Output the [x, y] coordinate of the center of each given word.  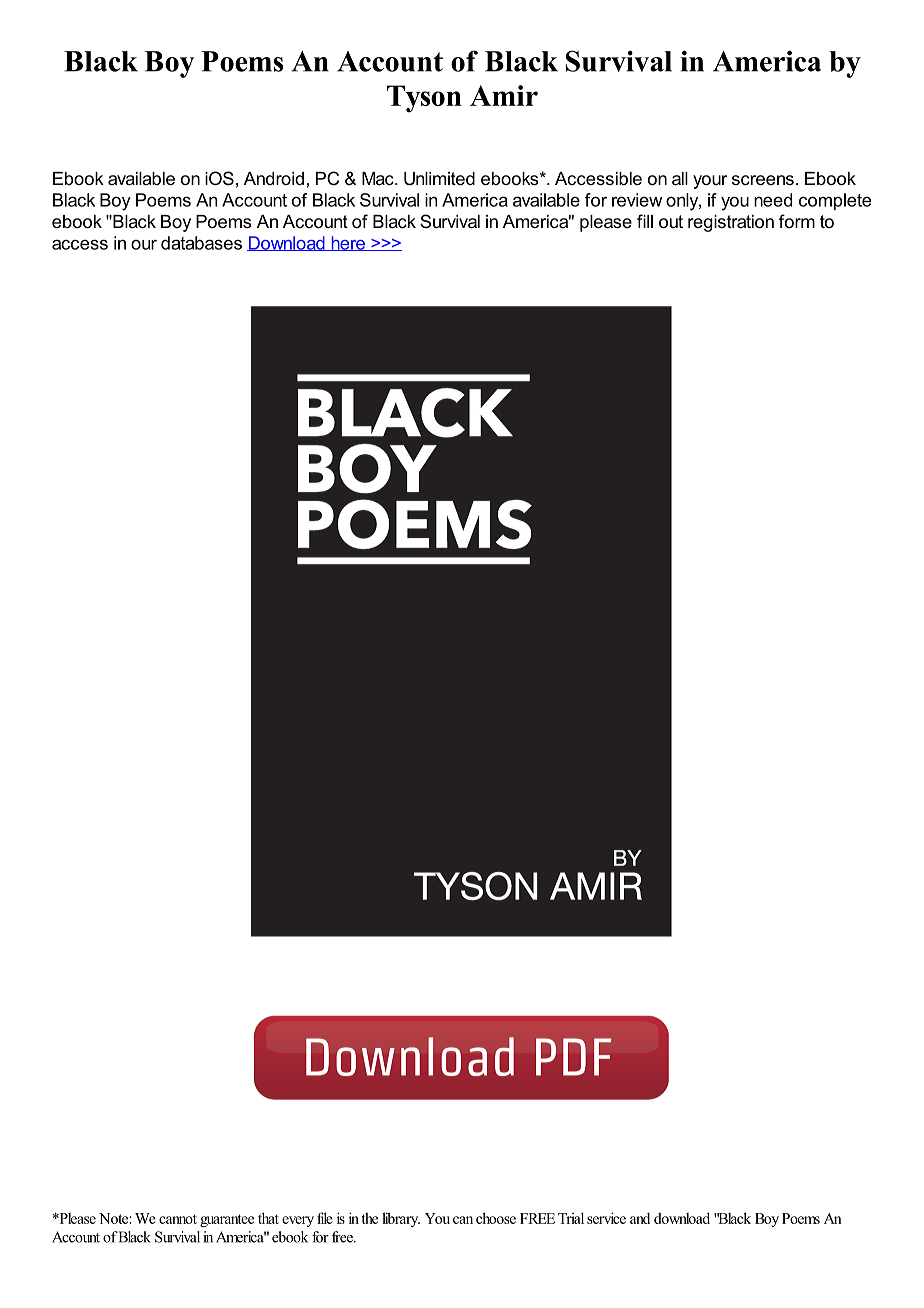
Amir [504, 95]
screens [763, 180]
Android [274, 178]
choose [496, 1218]
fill [645, 221]
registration [731, 223]
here [348, 243]
